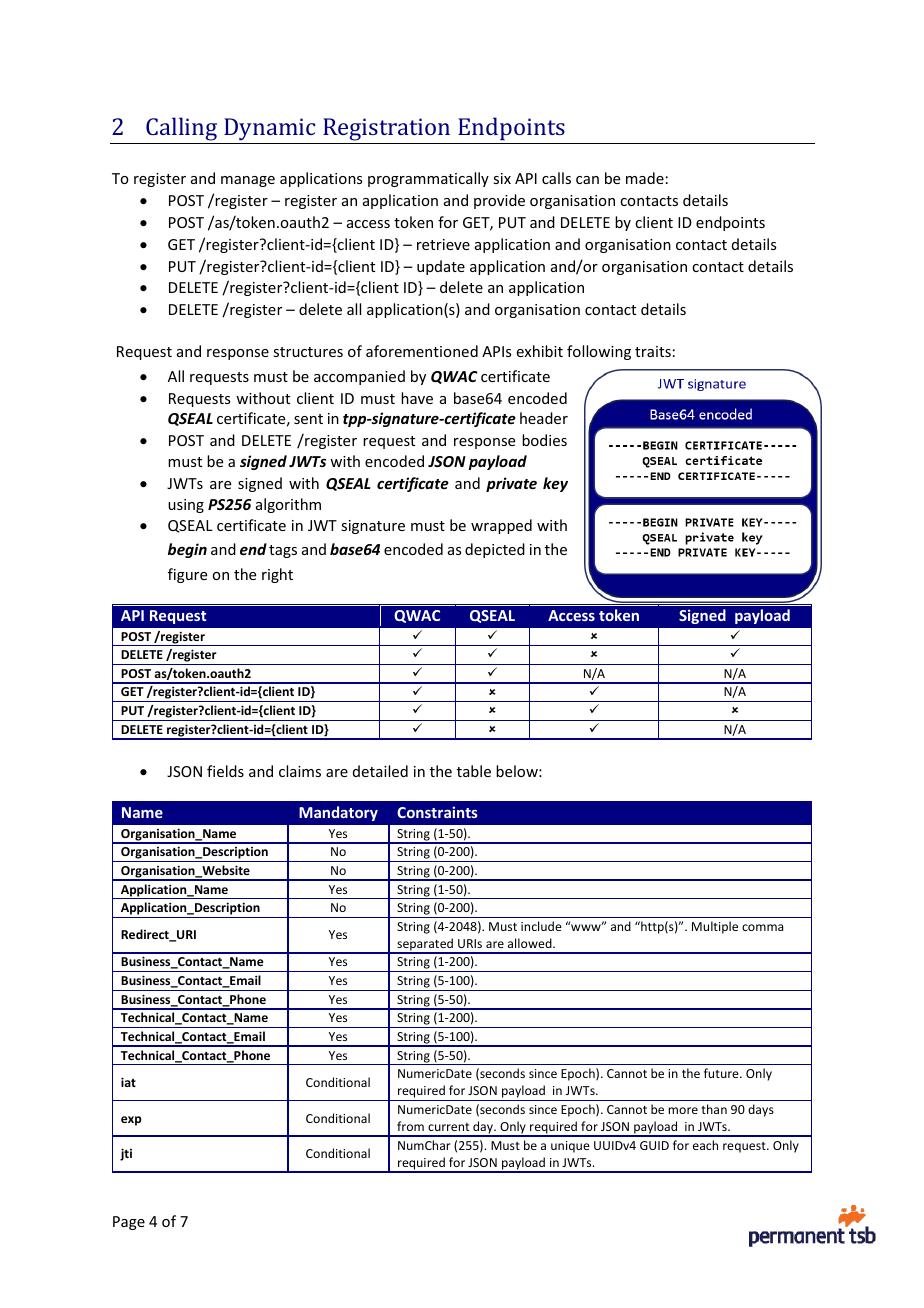  Describe the element at coordinates (715, 927) in the screenshot. I see `Multiple` at that location.
